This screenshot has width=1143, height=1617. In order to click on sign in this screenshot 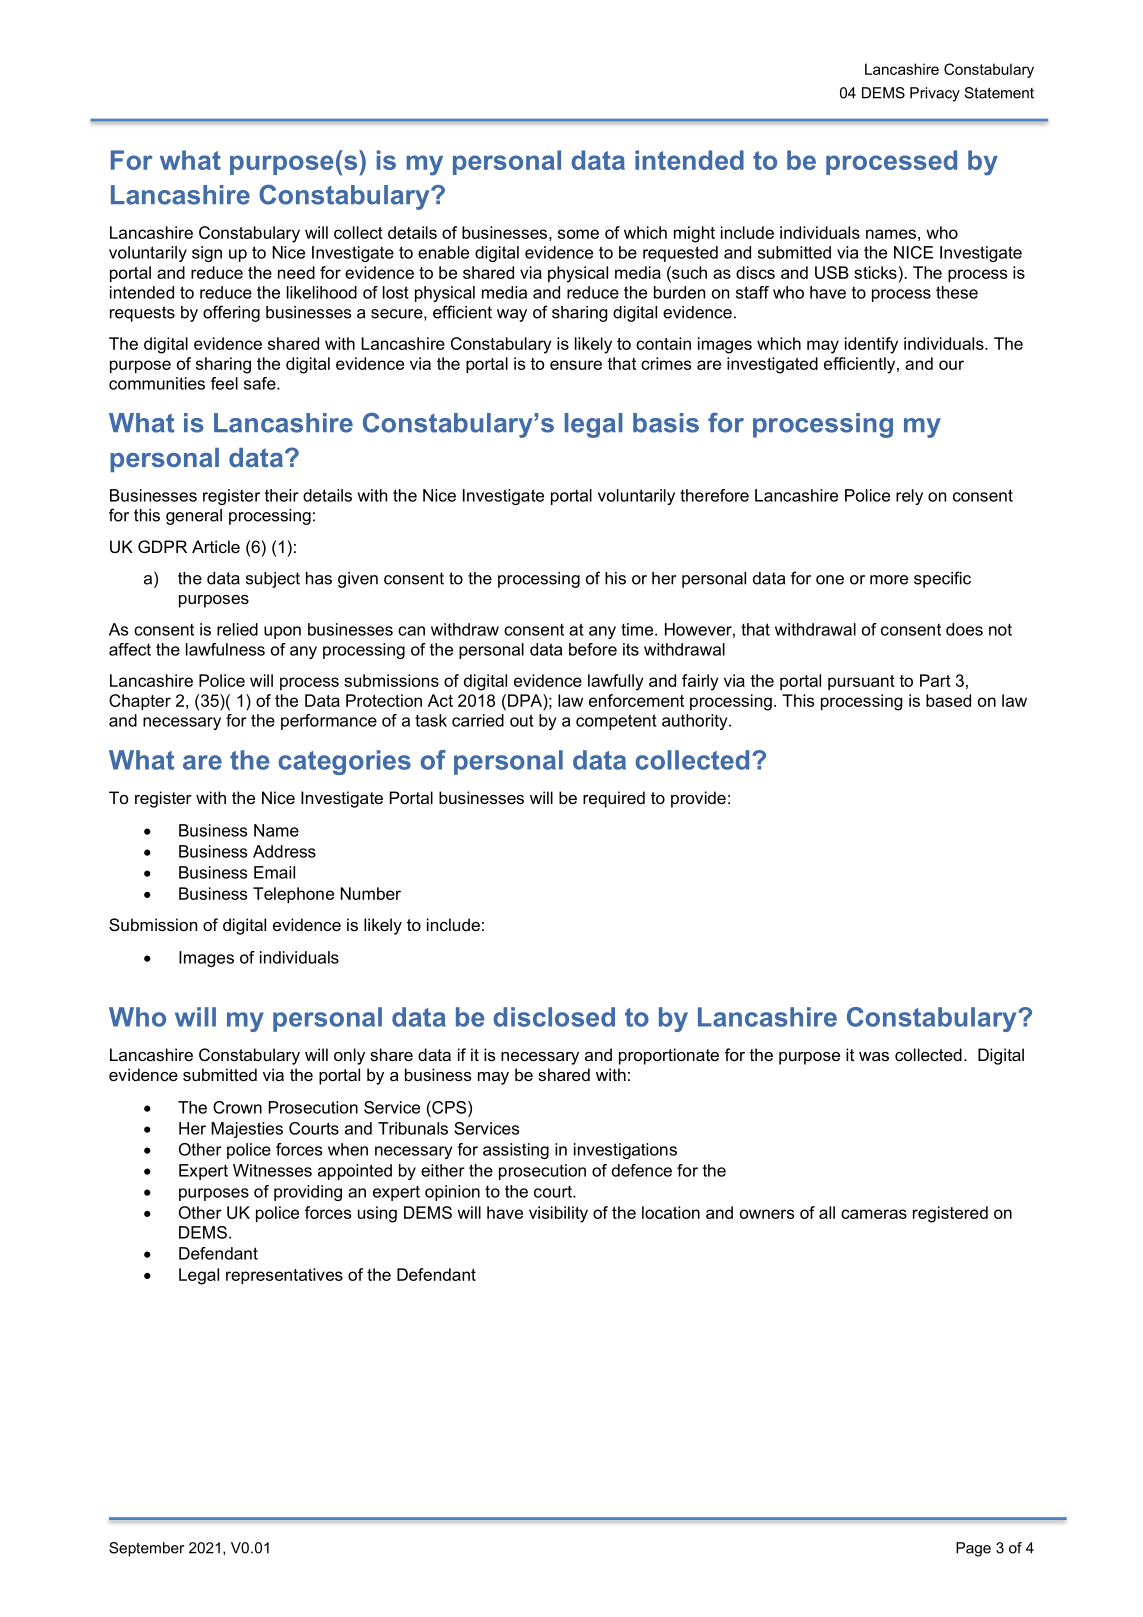, I will do `click(207, 254)`.
